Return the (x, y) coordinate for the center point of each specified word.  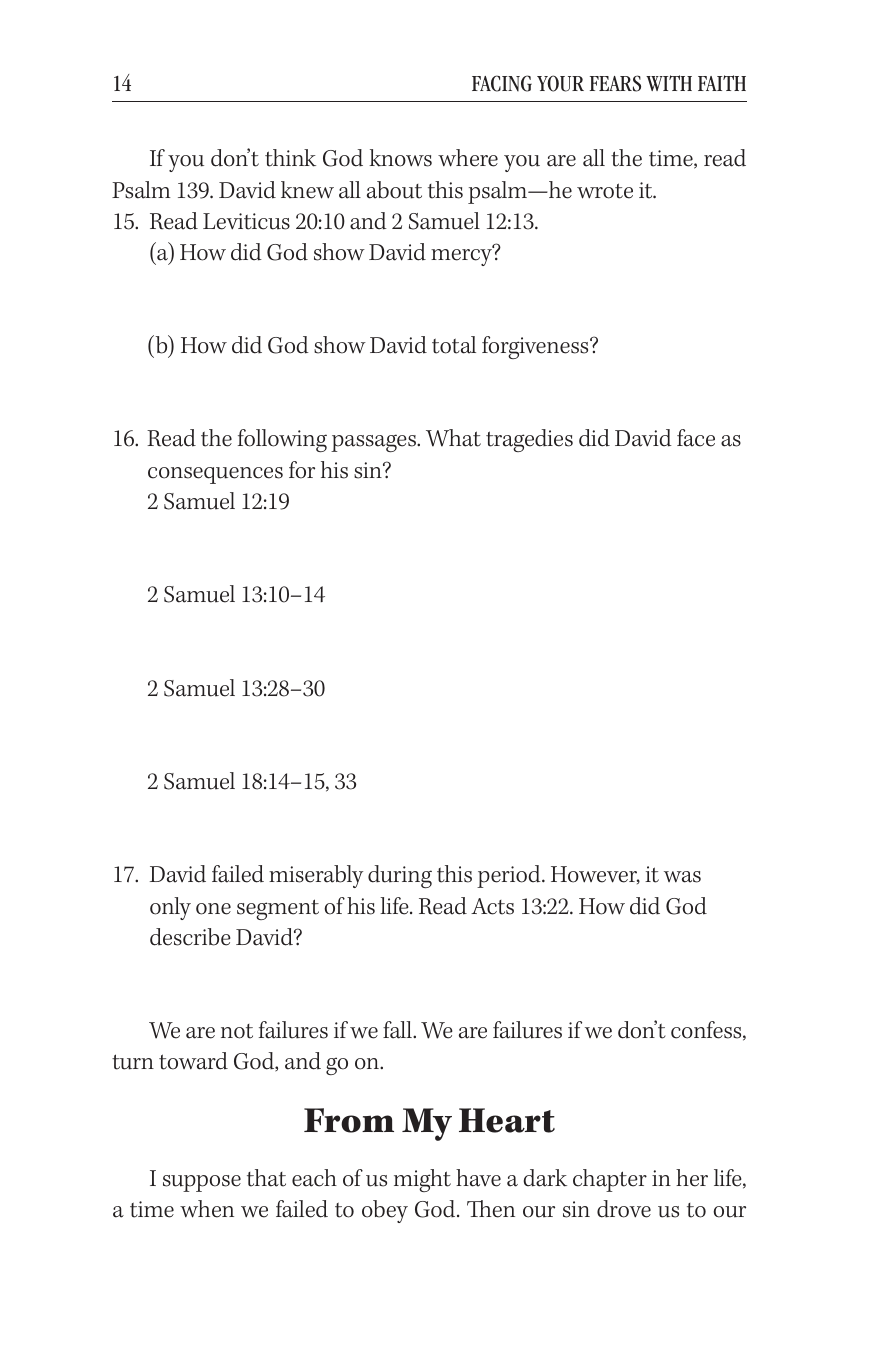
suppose (202, 1183)
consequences (215, 475)
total (454, 345)
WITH (669, 83)
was (682, 877)
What (453, 438)
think (290, 158)
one (213, 909)
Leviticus (246, 221)
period (510, 876)
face (696, 438)
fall (398, 1030)
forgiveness (536, 347)
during (400, 876)
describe (190, 937)
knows (400, 158)
